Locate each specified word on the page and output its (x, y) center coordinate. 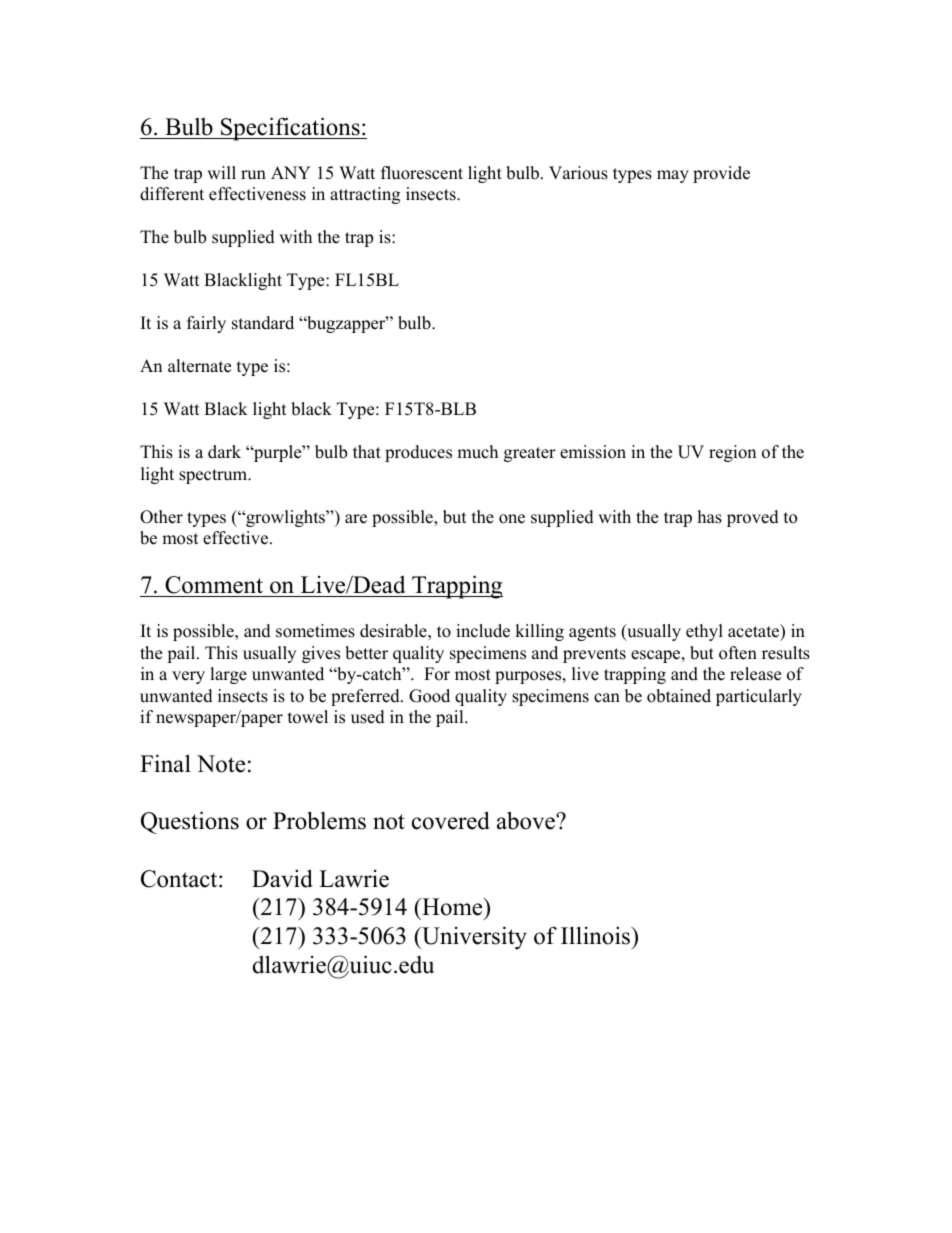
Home (452, 907)
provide (721, 174)
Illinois (597, 935)
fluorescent (422, 173)
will (221, 172)
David (282, 878)
